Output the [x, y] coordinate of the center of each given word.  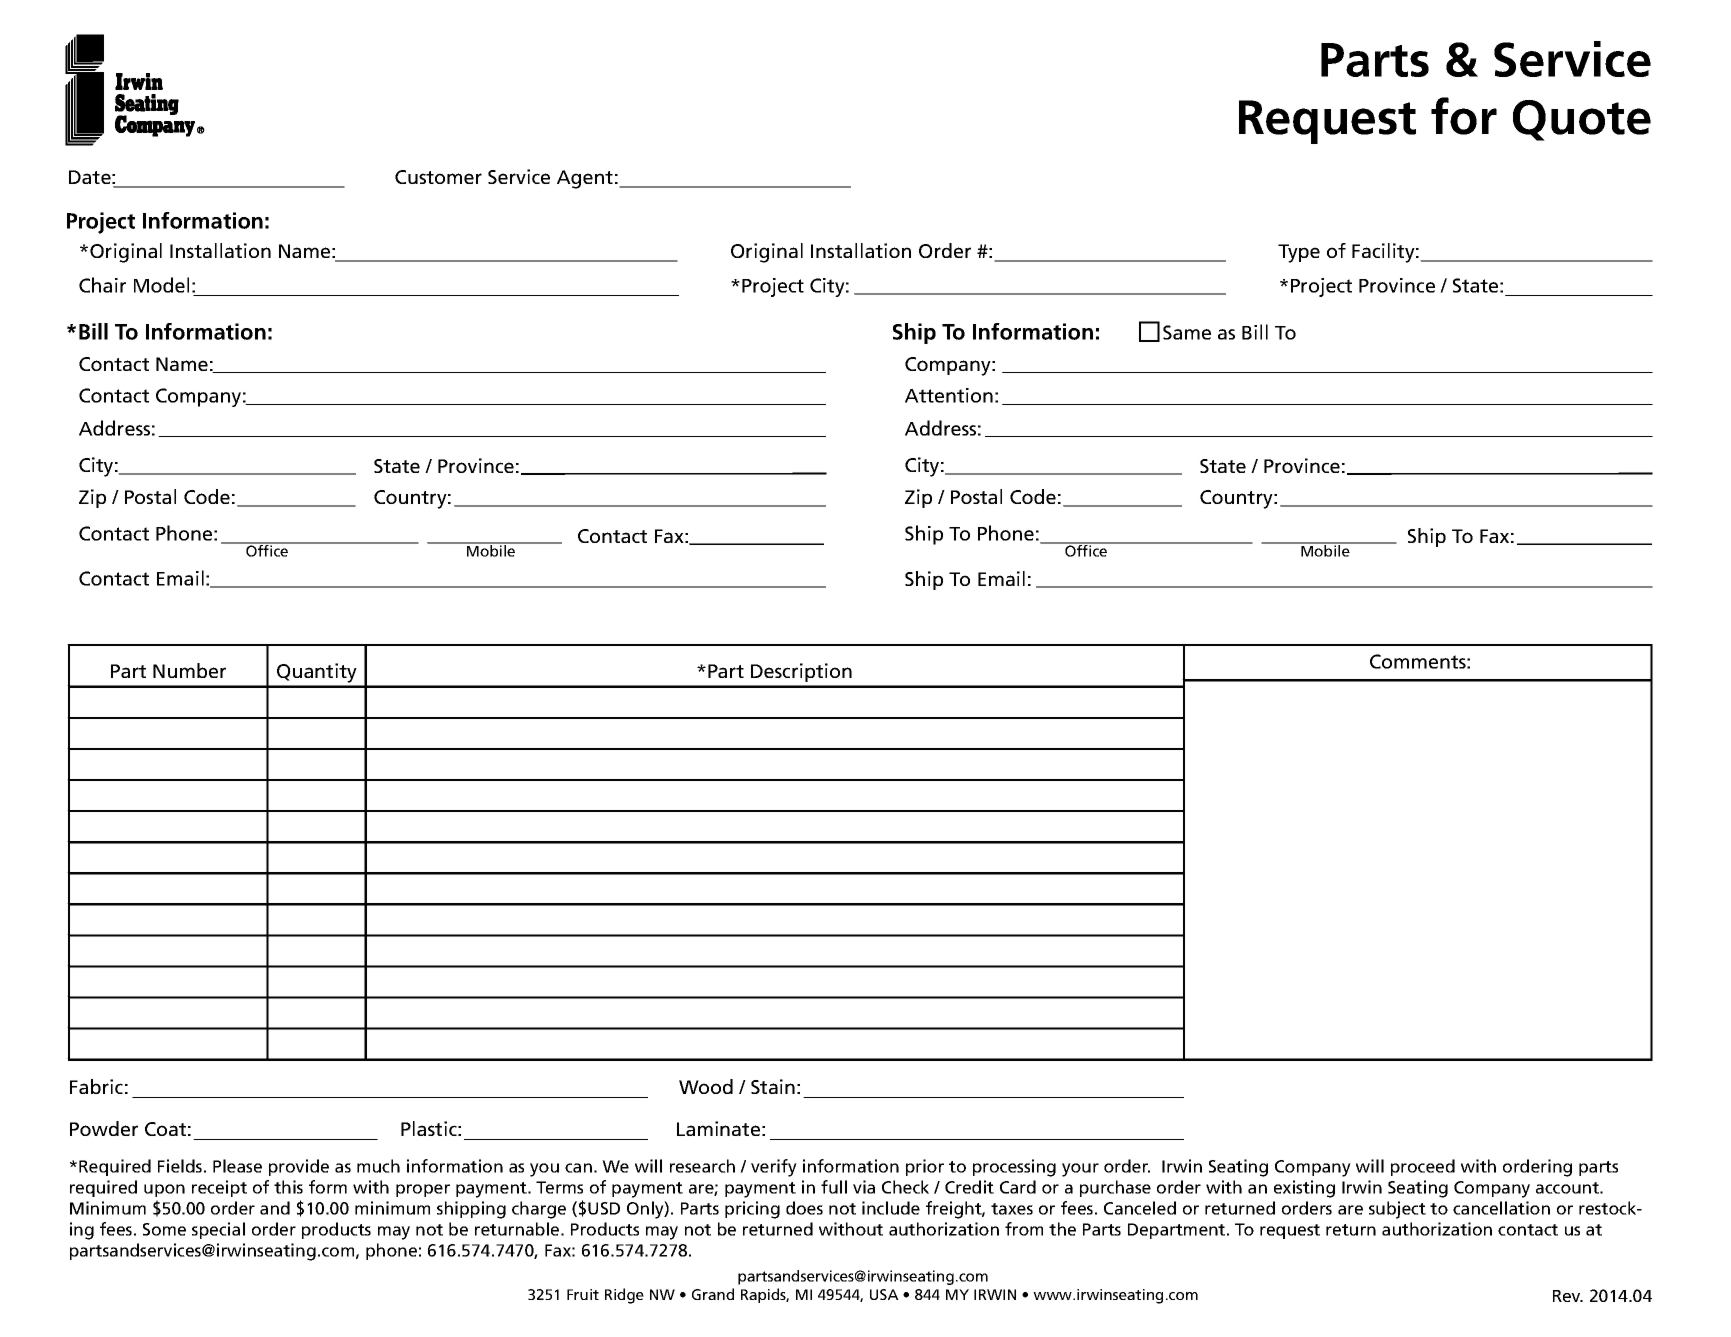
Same [1187, 332]
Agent [585, 179]
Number [189, 670]
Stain [773, 1086]
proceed [1423, 1167]
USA [884, 1294]
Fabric [96, 1086]
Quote [1582, 120]
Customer [438, 177]
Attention [949, 395]
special [218, 1230]
